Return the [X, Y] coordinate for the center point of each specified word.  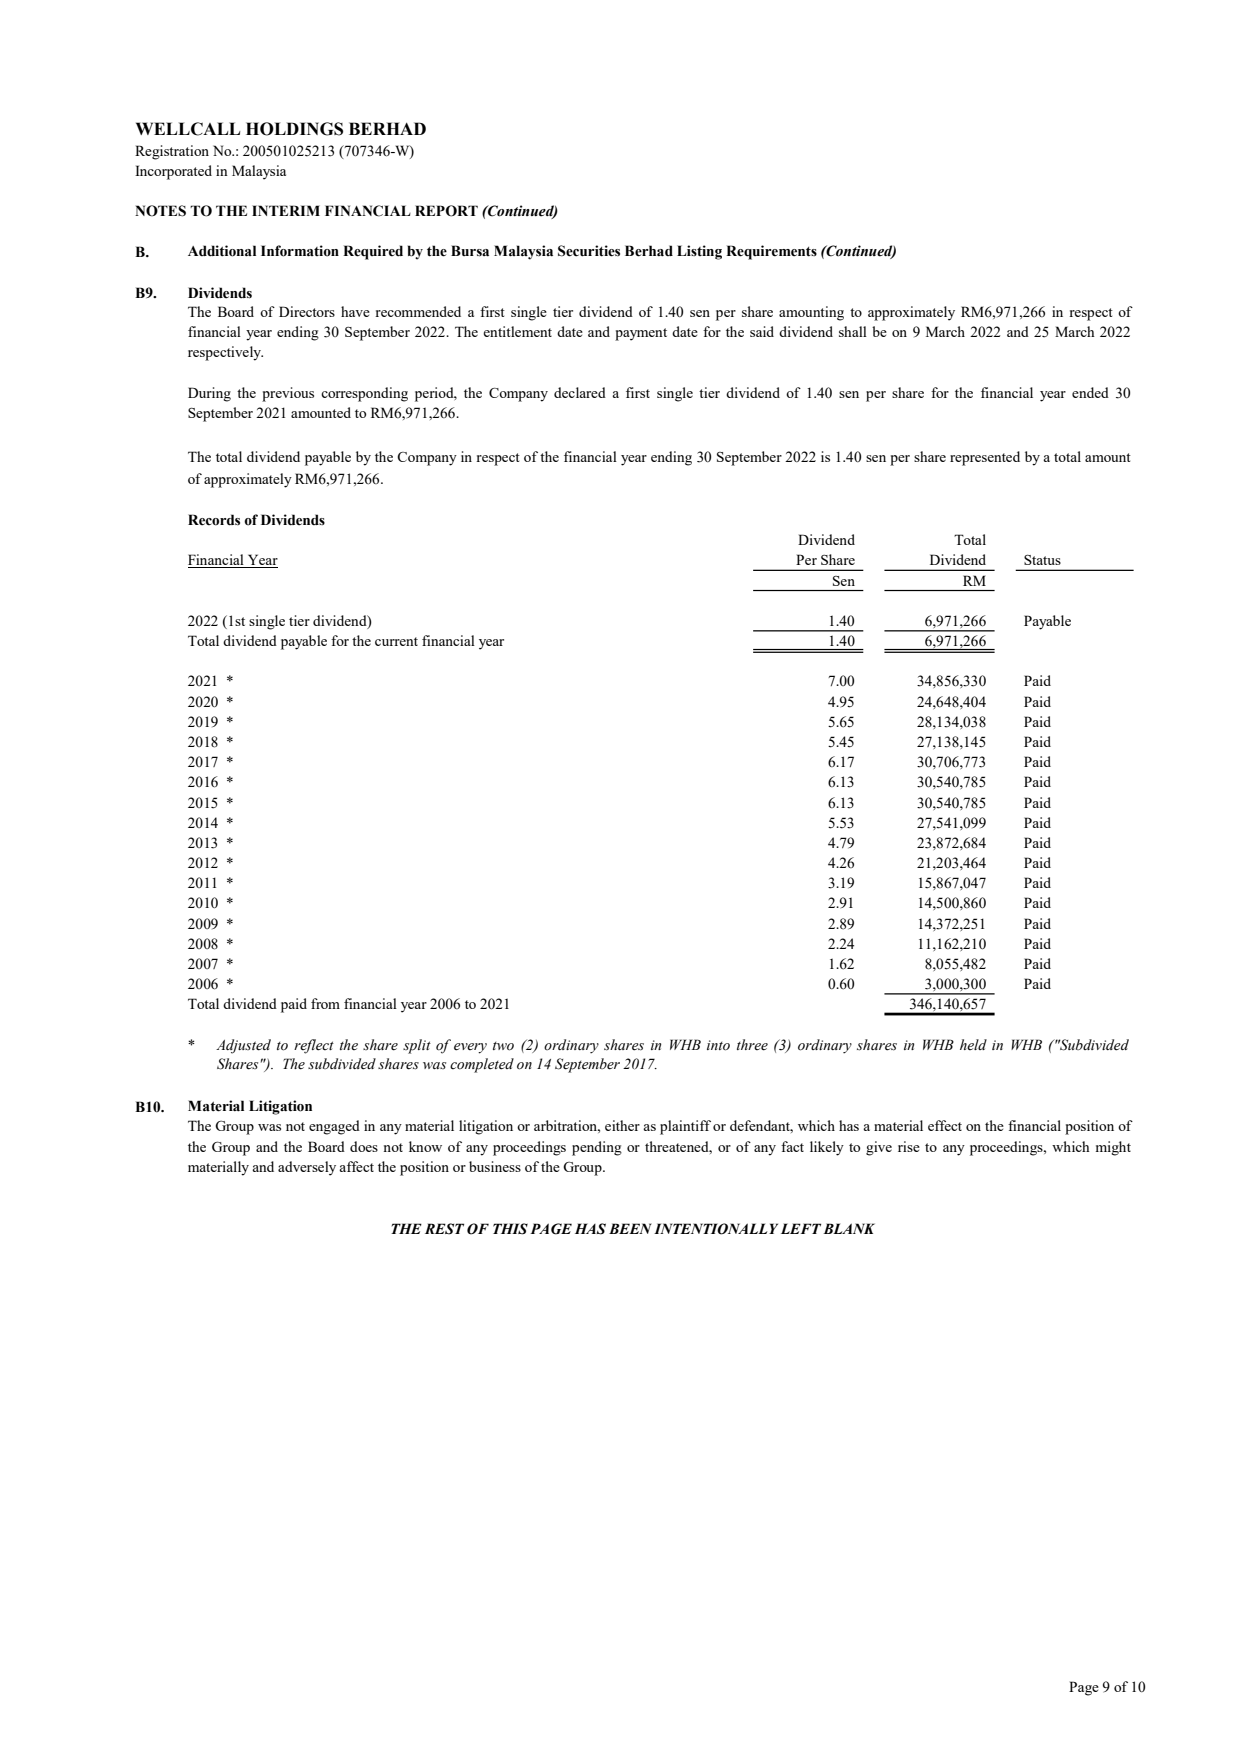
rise [909, 1146]
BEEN [630, 1228]
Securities [589, 251]
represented [985, 458]
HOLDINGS [294, 129]
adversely [307, 1168]
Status [1042, 559]
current [396, 641]
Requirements [771, 252]
